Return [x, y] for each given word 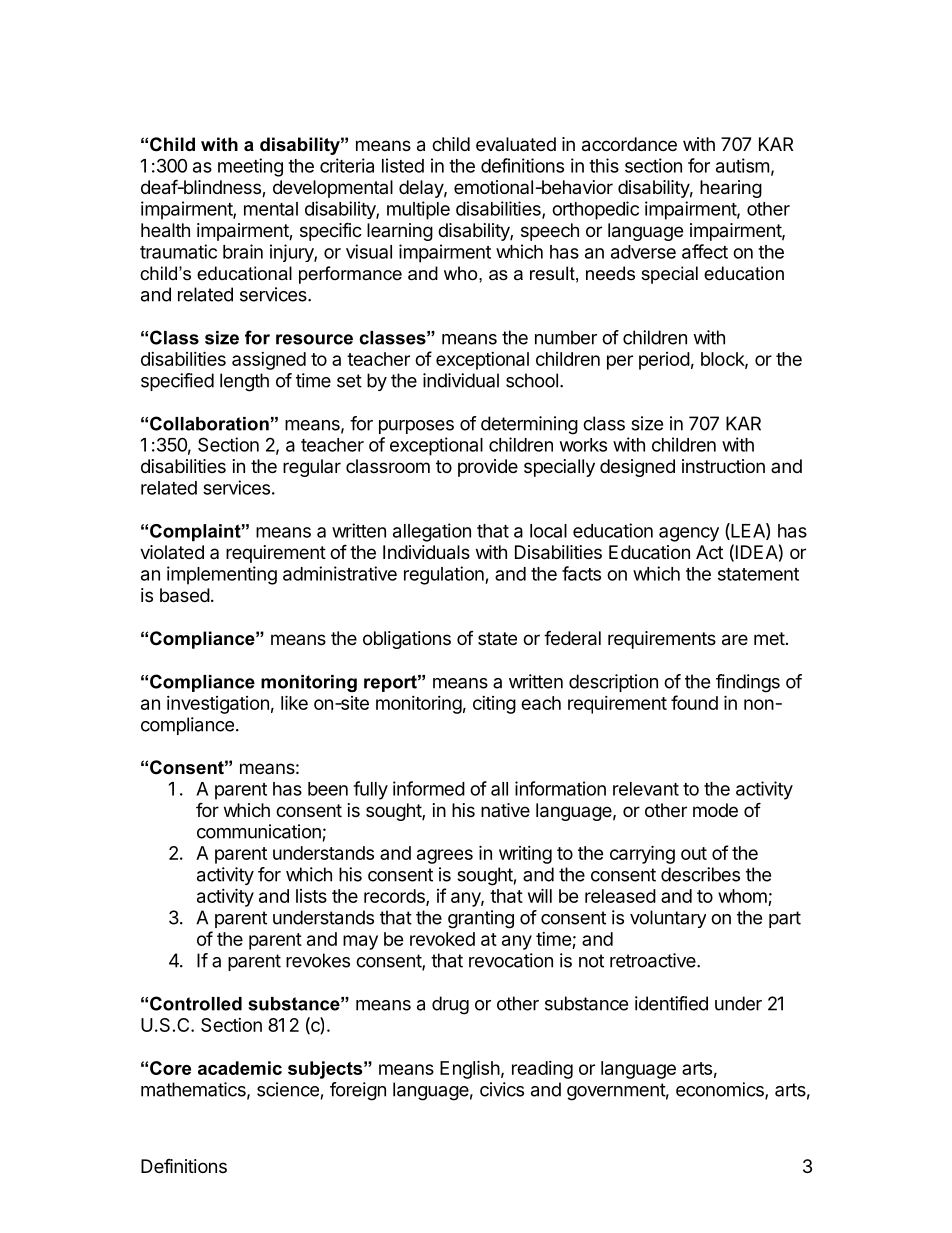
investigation [218, 705]
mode [715, 810]
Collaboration [209, 423]
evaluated [516, 144]
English [470, 1069]
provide [488, 468]
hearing [731, 189]
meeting [250, 167]
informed [429, 788]
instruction [723, 466]
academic [240, 1068]
